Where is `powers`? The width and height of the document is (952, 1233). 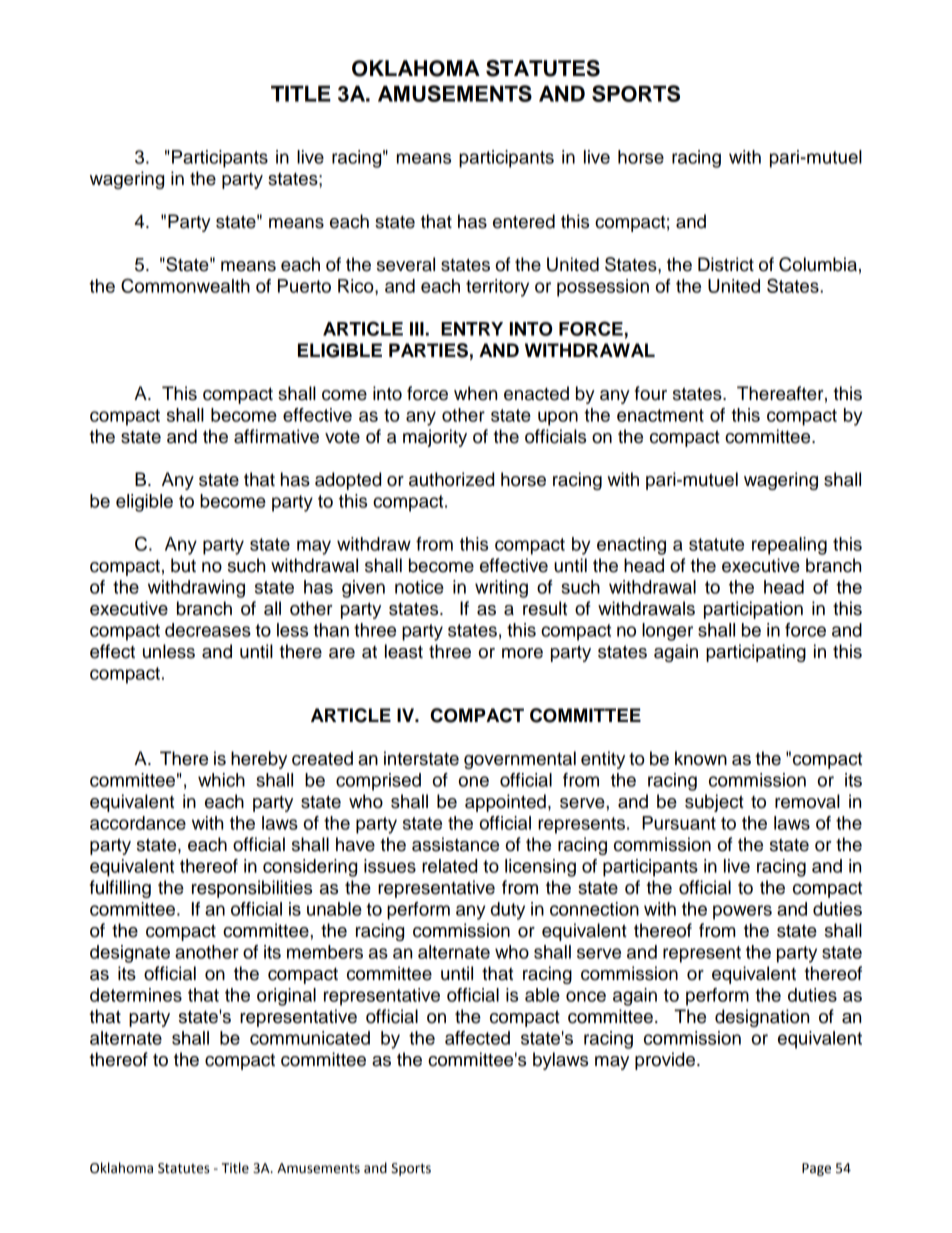 powers is located at coordinates (742, 912).
